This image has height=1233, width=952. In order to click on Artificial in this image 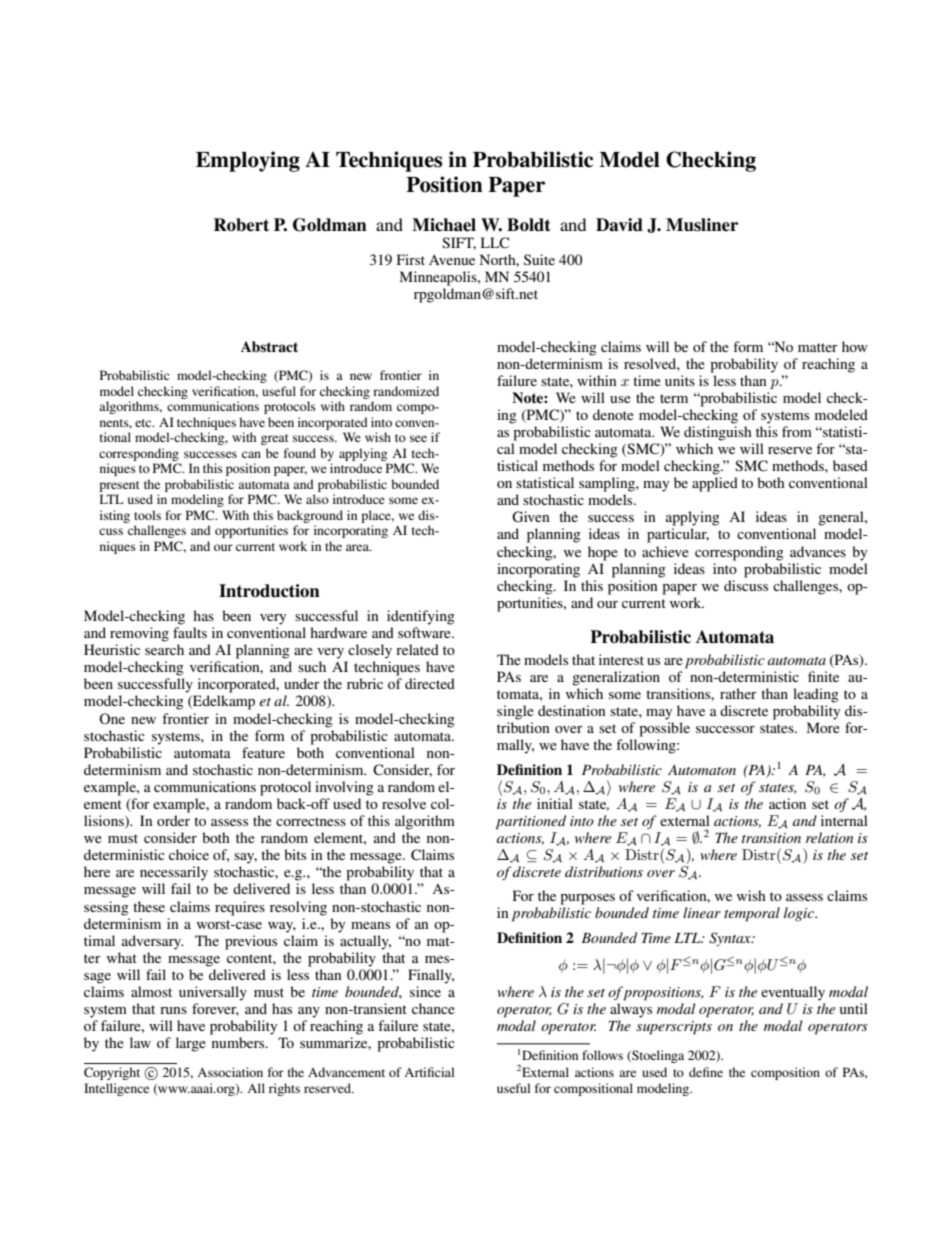, I will do `click(429, 1072)`.
